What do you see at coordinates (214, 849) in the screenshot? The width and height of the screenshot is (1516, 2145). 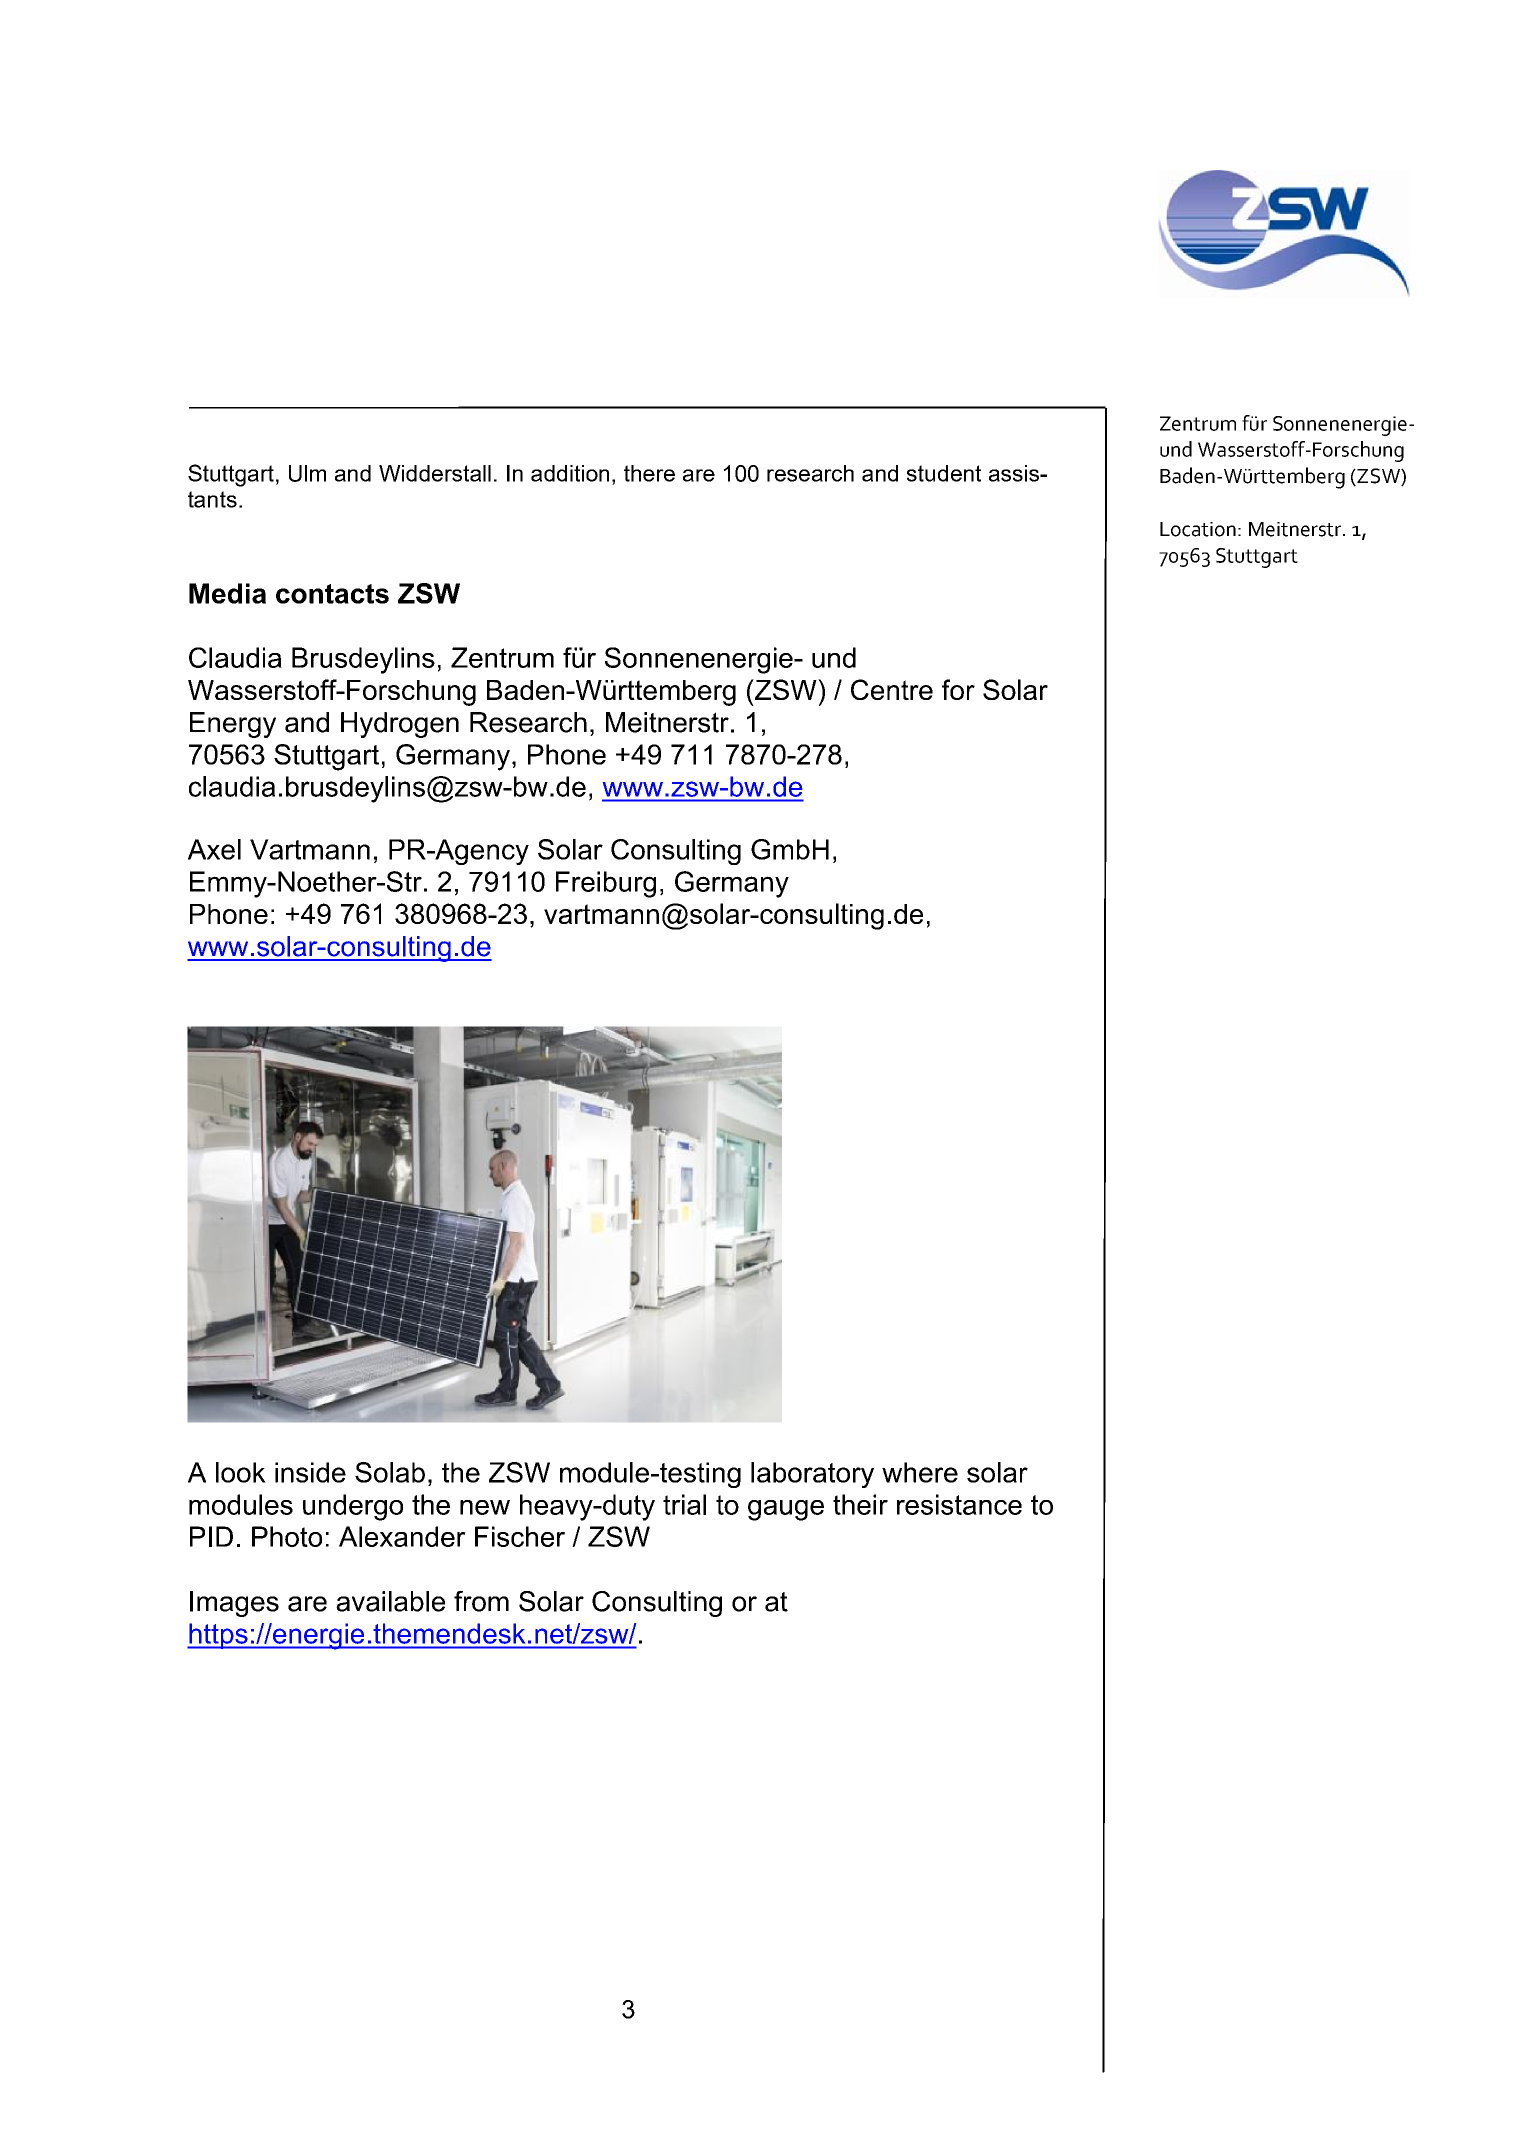 I see `Axel` at bounding box center [214, 849].
